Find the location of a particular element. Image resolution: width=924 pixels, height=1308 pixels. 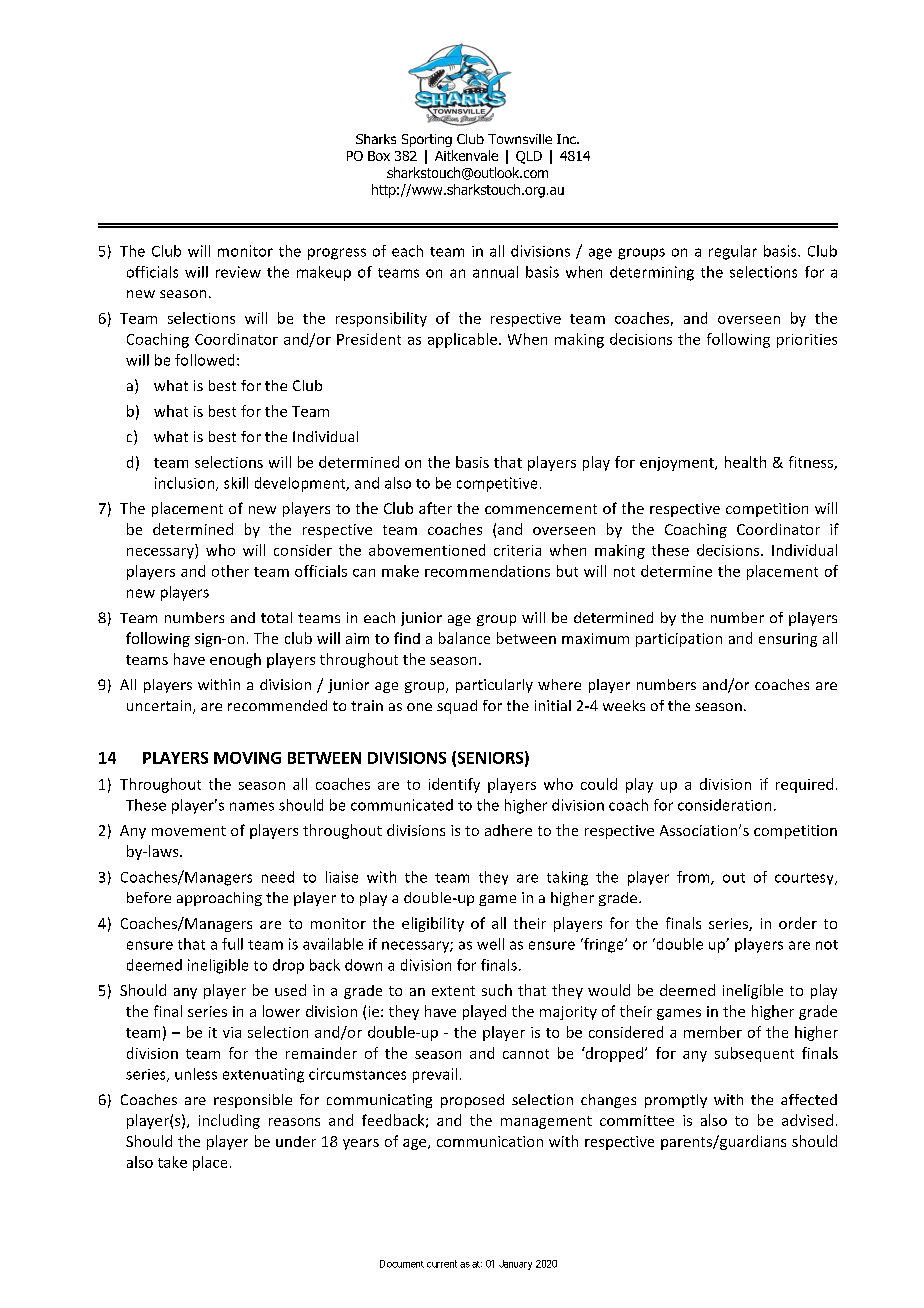

review is located at coordinates (238, 272).
